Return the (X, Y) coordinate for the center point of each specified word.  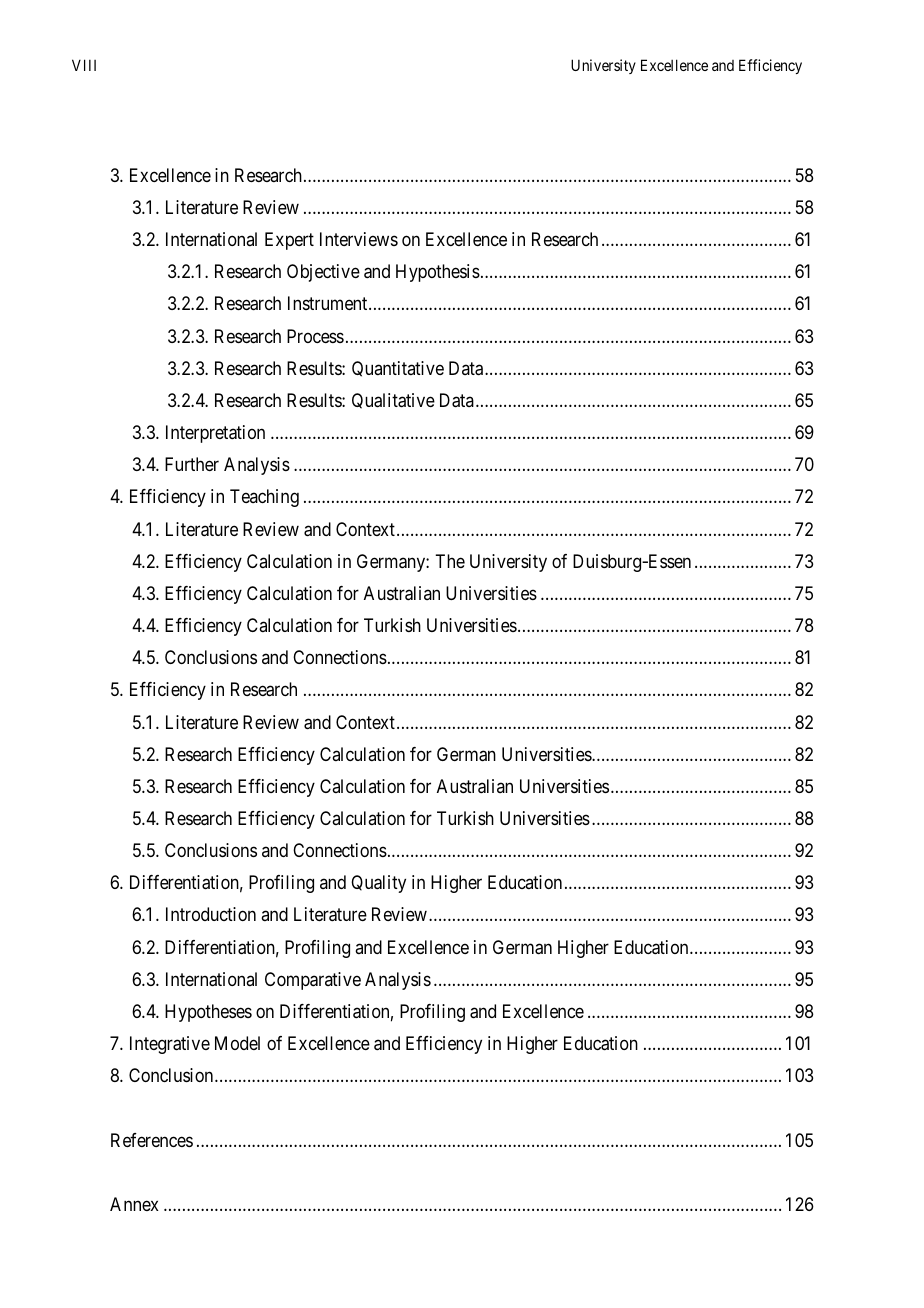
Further (192, 464)
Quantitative (398, 369)
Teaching (264, 498)
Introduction (211, 914)
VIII (84, 65)
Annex (134, 1204)
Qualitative (393, 401)
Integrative (170, 1045)
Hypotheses (208, 1013)
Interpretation (215, 434)
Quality (378, 884)
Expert (289, 241)
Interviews (359, 239)
